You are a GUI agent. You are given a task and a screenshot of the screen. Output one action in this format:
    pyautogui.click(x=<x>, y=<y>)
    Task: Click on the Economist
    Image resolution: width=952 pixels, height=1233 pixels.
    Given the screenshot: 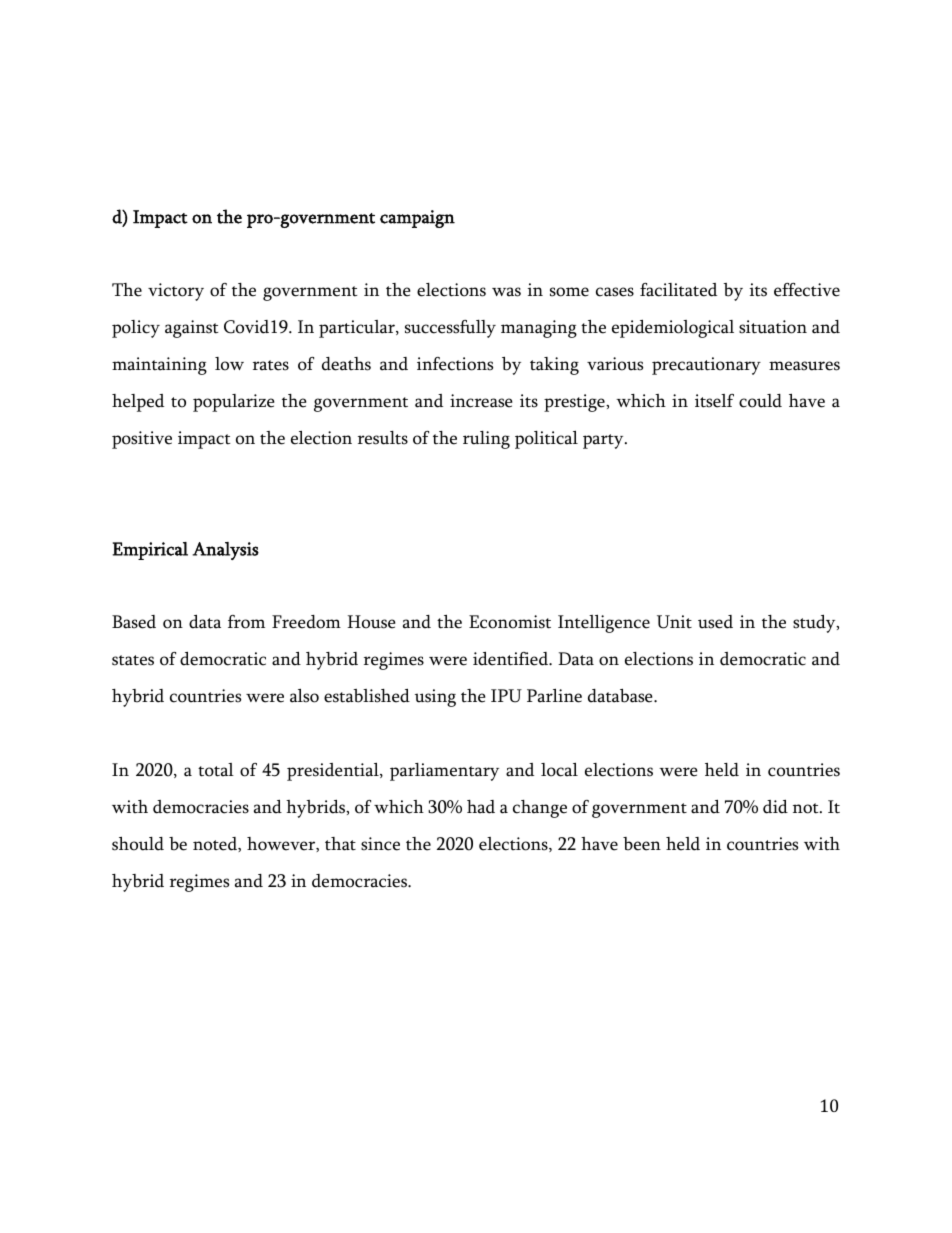 What is the action you would take?
    pyautogui.click(x=510, y=622)
